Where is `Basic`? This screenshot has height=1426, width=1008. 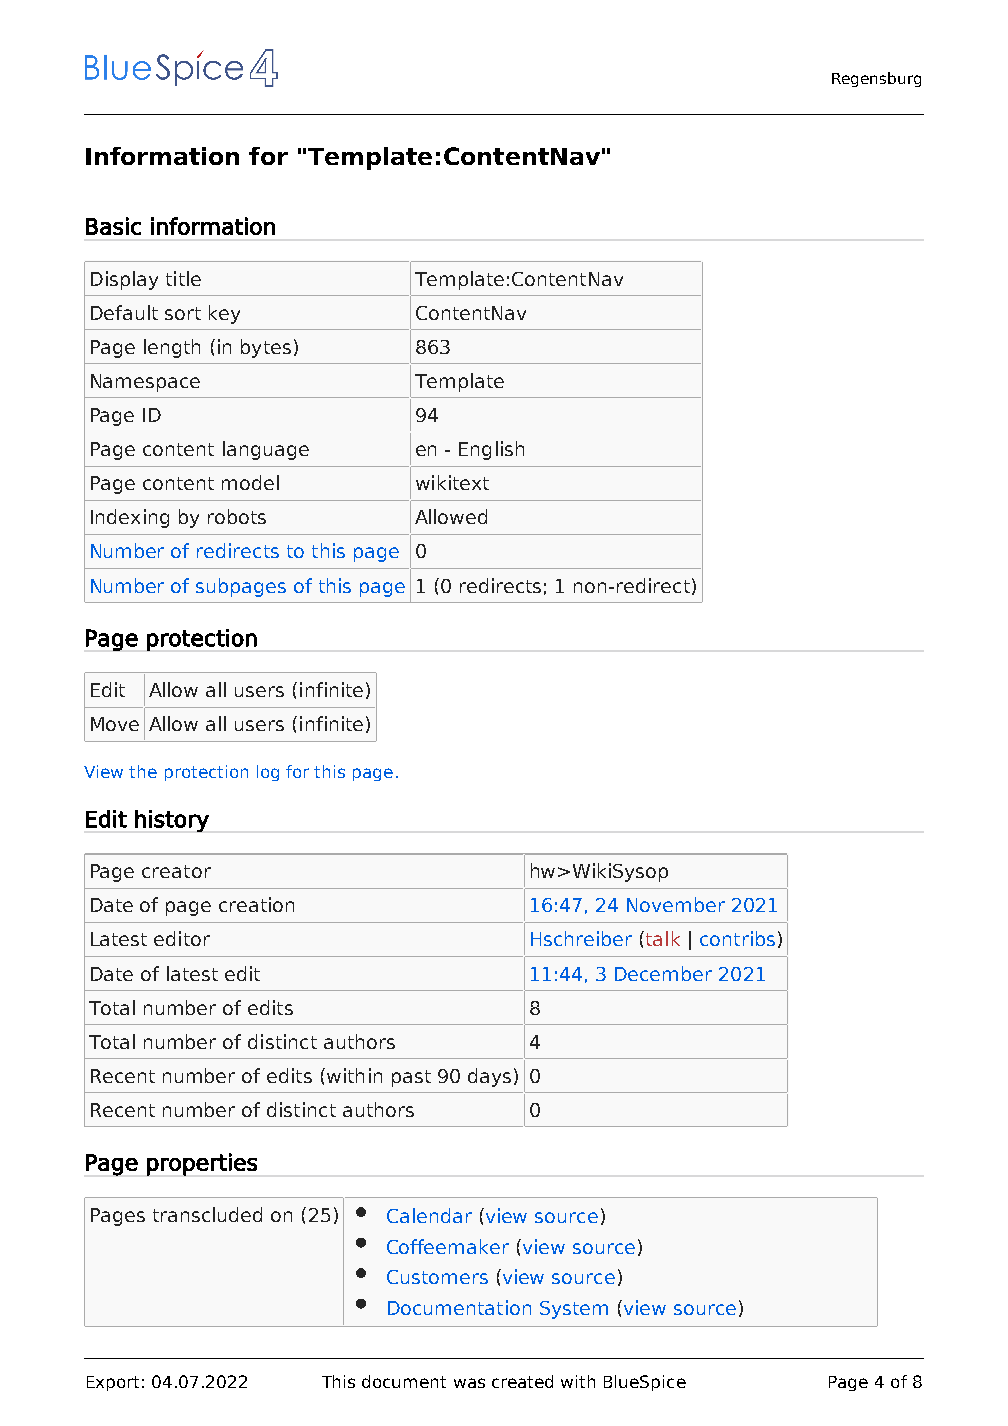 Basic is located at coordinates (113, 226).
